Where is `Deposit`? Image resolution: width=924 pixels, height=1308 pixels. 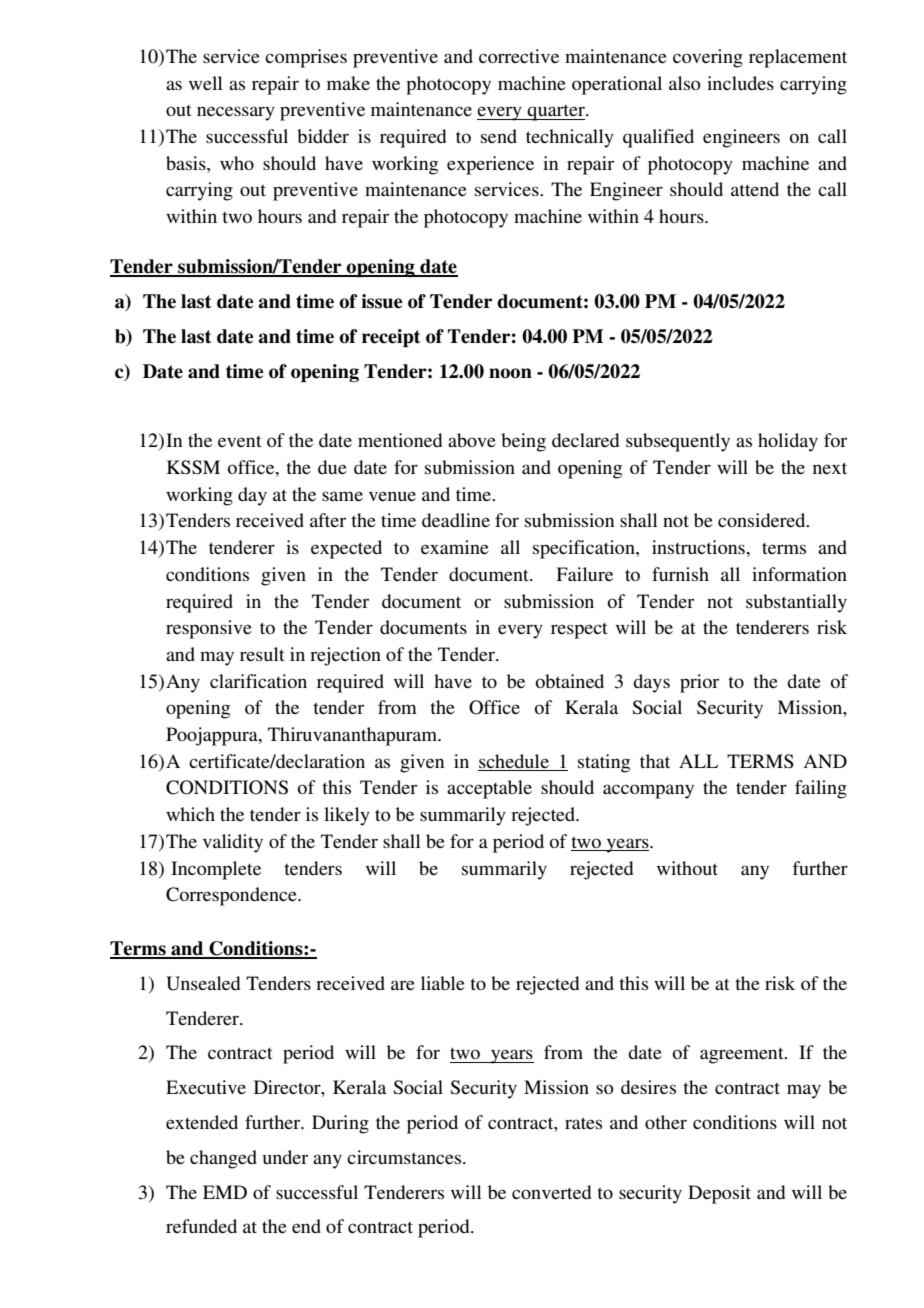 Deposit is located at coordinates (719, 1194).
